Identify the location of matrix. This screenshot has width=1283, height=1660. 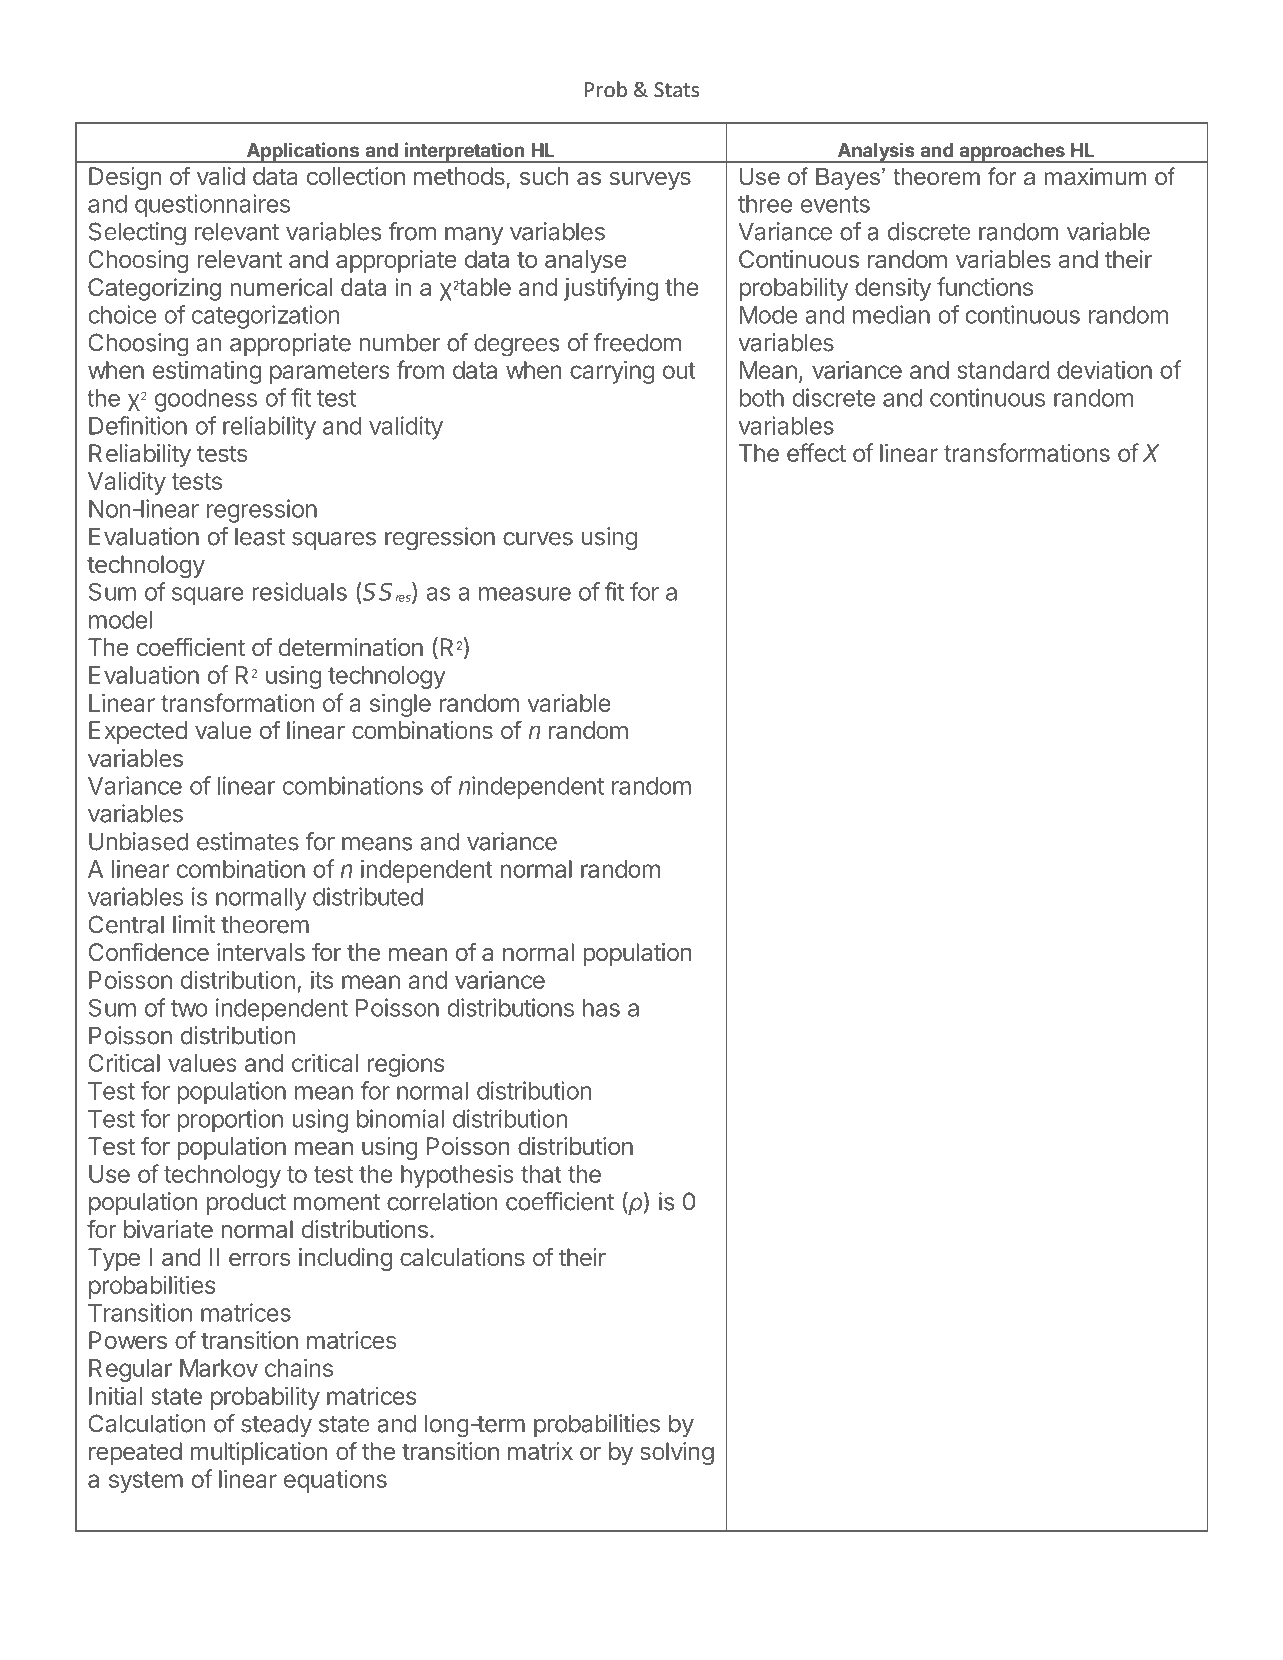
(540, 1451).
